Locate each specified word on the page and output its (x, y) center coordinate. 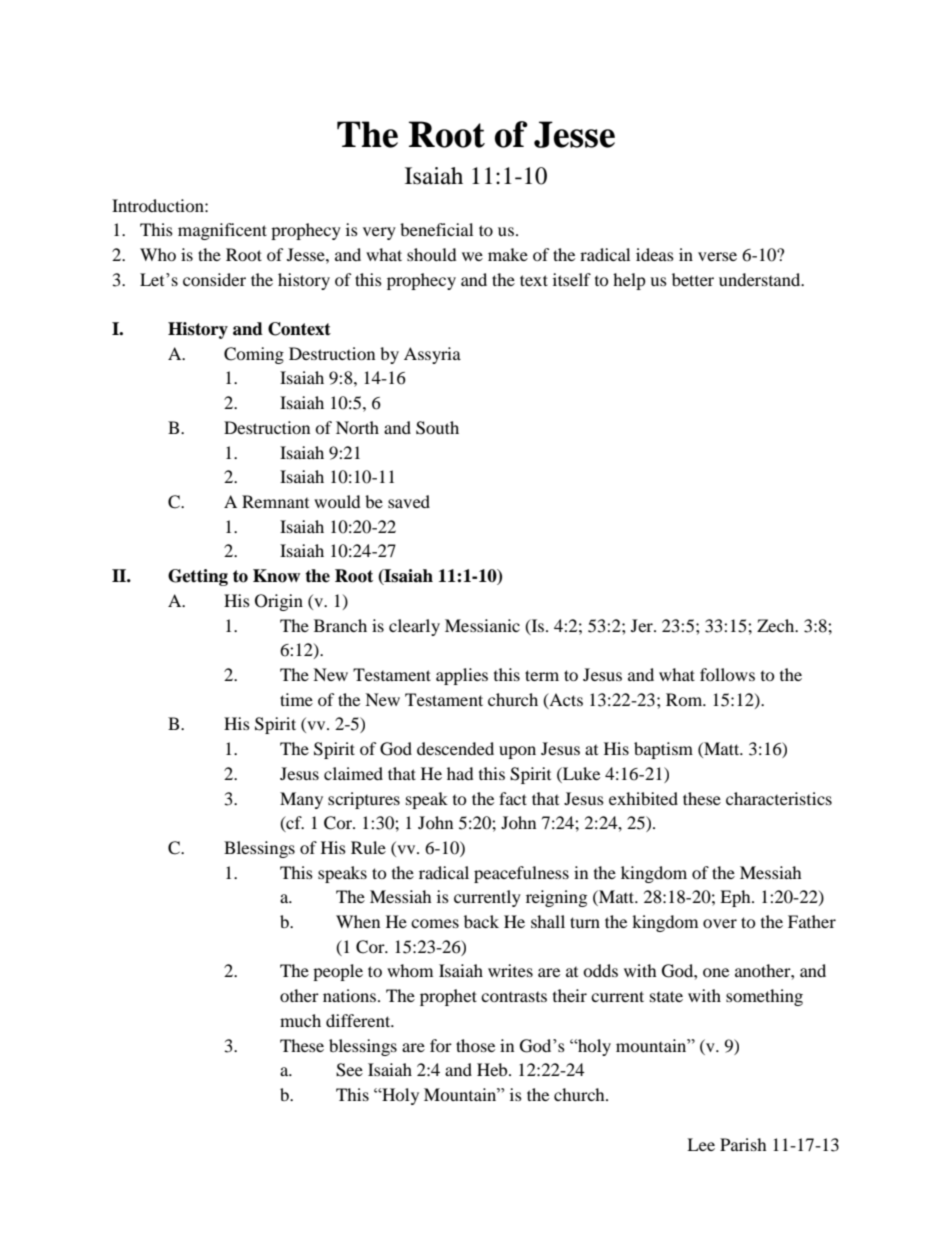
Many (301, 800)
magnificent (222, 231)
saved (409, 501)
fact (513, 798)
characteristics (779, 798)
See (349, 1070)
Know (276, 576)
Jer (643, 625)
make (508, 254)
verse (717, 256)
